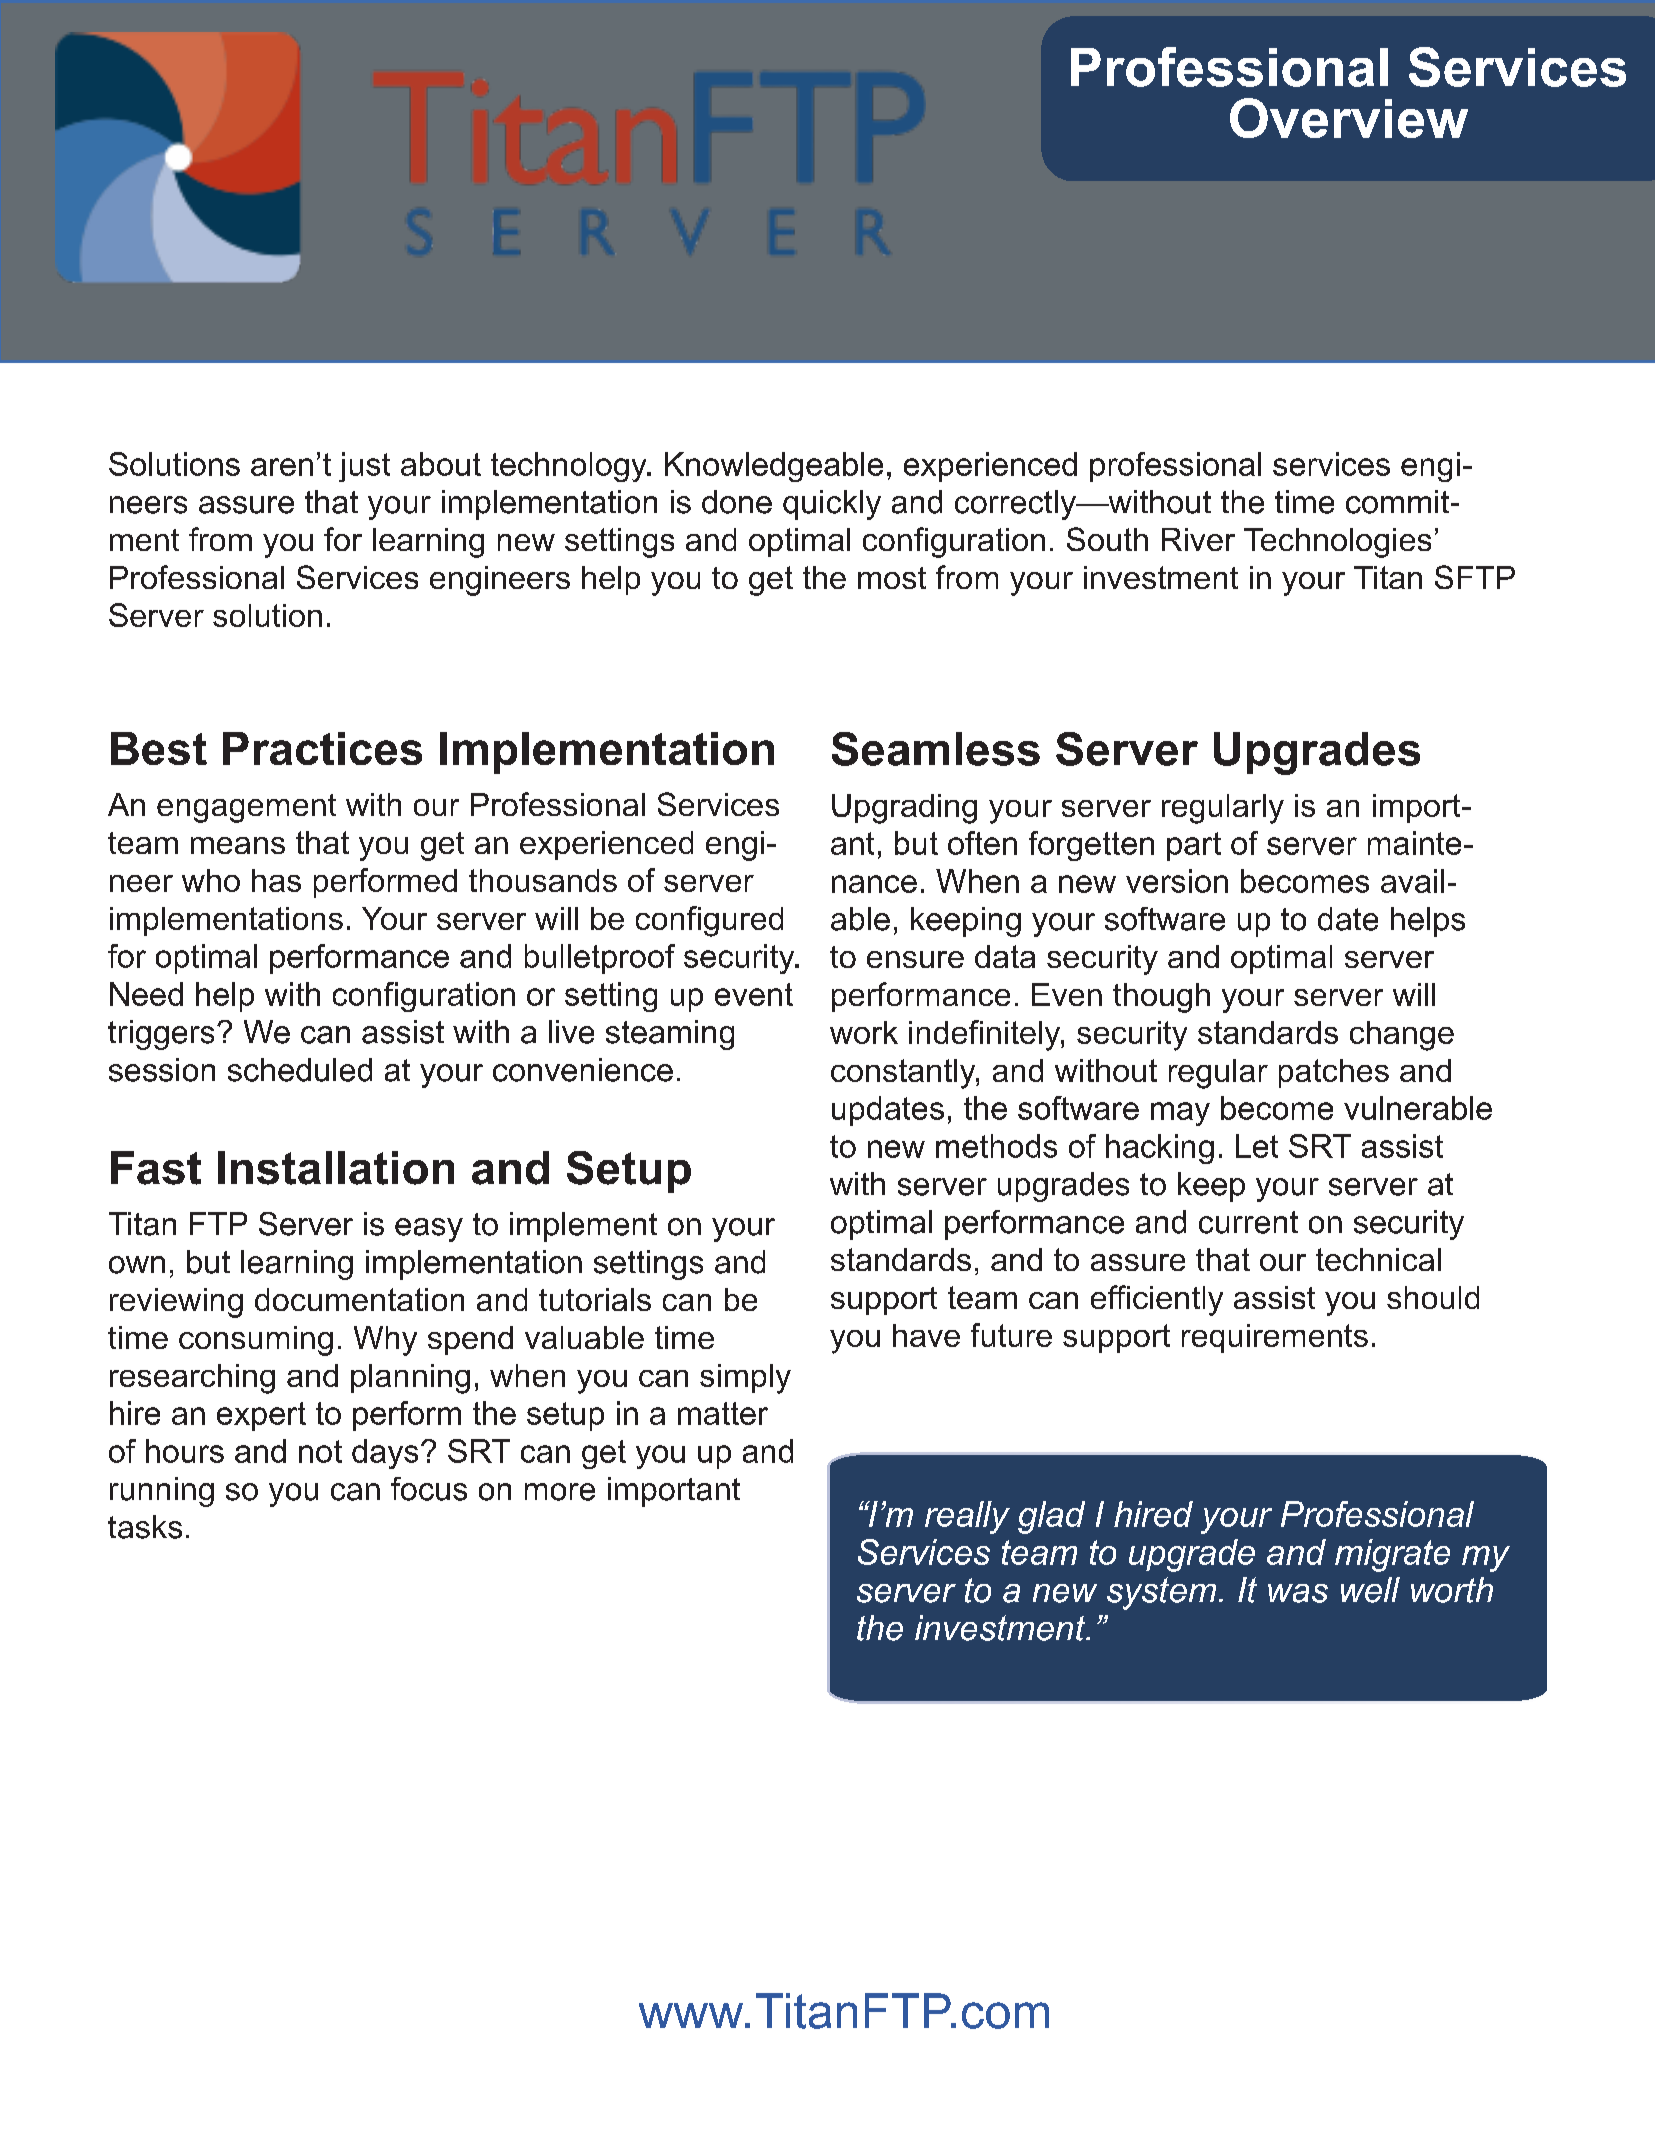 The width and height of the screenshot is (1655, 2142). What do you see at coordinates (276, 880) in the screenshot?
I see `has` at bounding box center [276, 880].
